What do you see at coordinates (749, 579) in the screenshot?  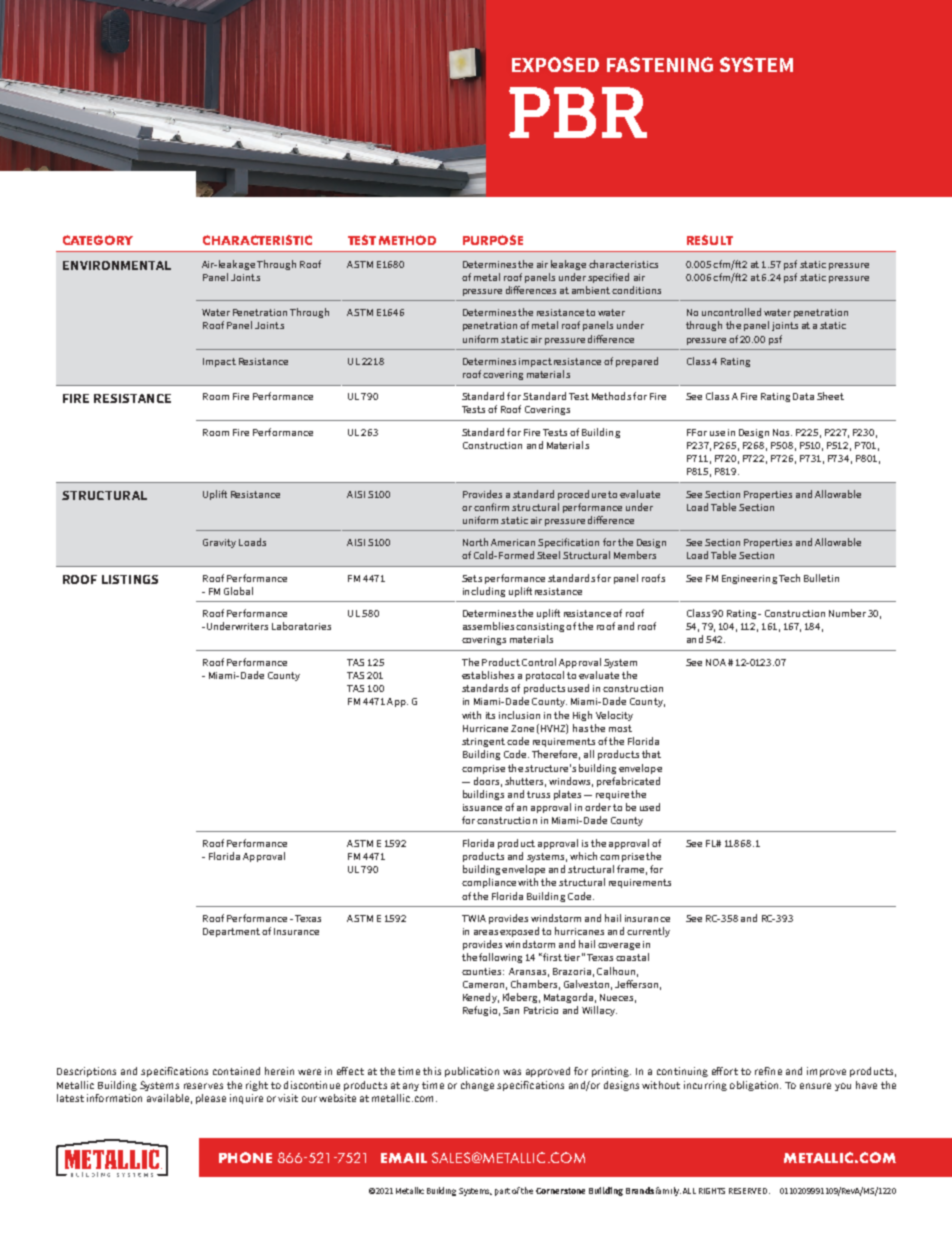 I see `Engineering` at bounding box center [749, 579].
